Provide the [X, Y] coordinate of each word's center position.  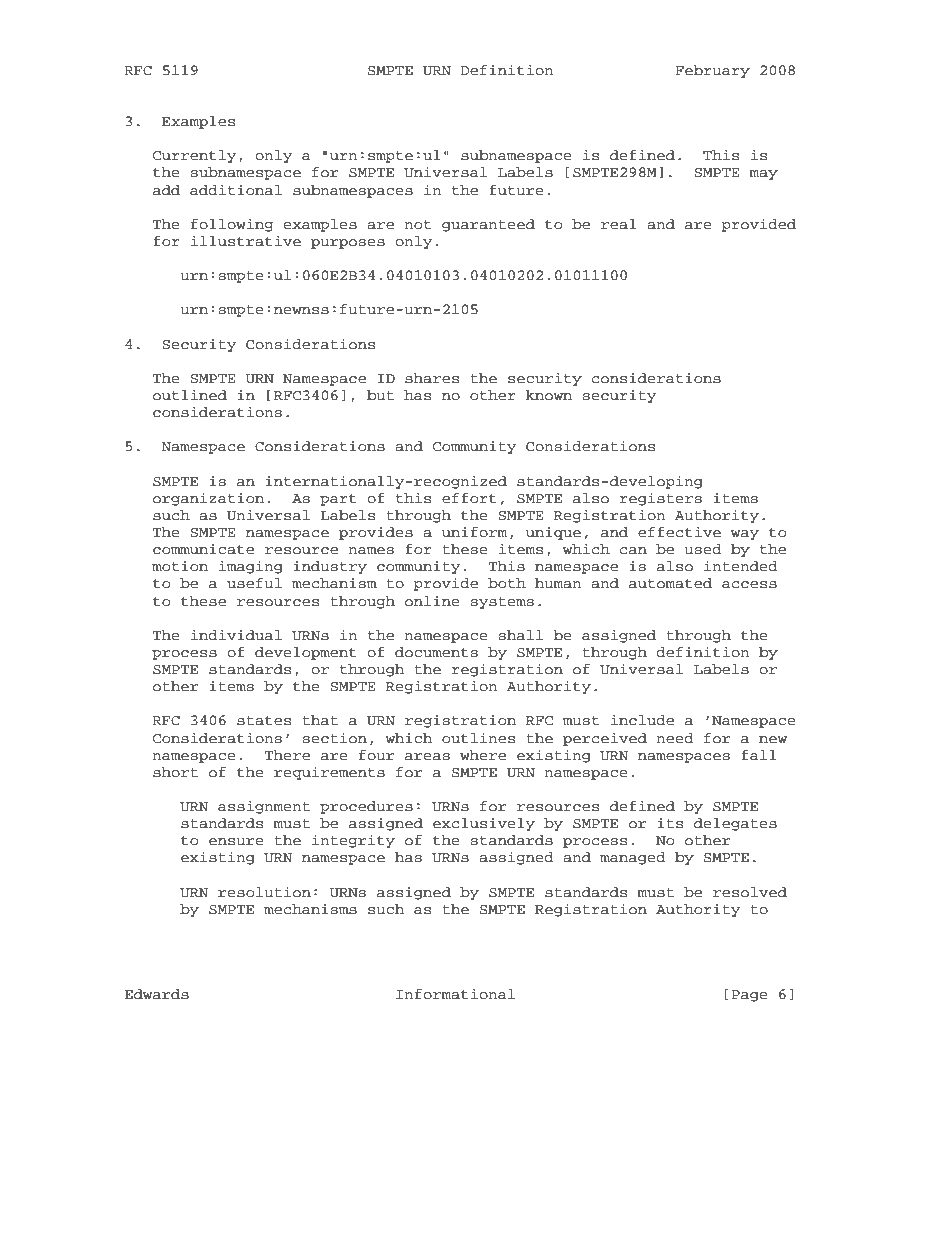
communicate [203, 549]
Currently [194, 156]
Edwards [157, 994]
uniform [474, 532]
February [712, 71]
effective [679, 532]
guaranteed [488, 225]
